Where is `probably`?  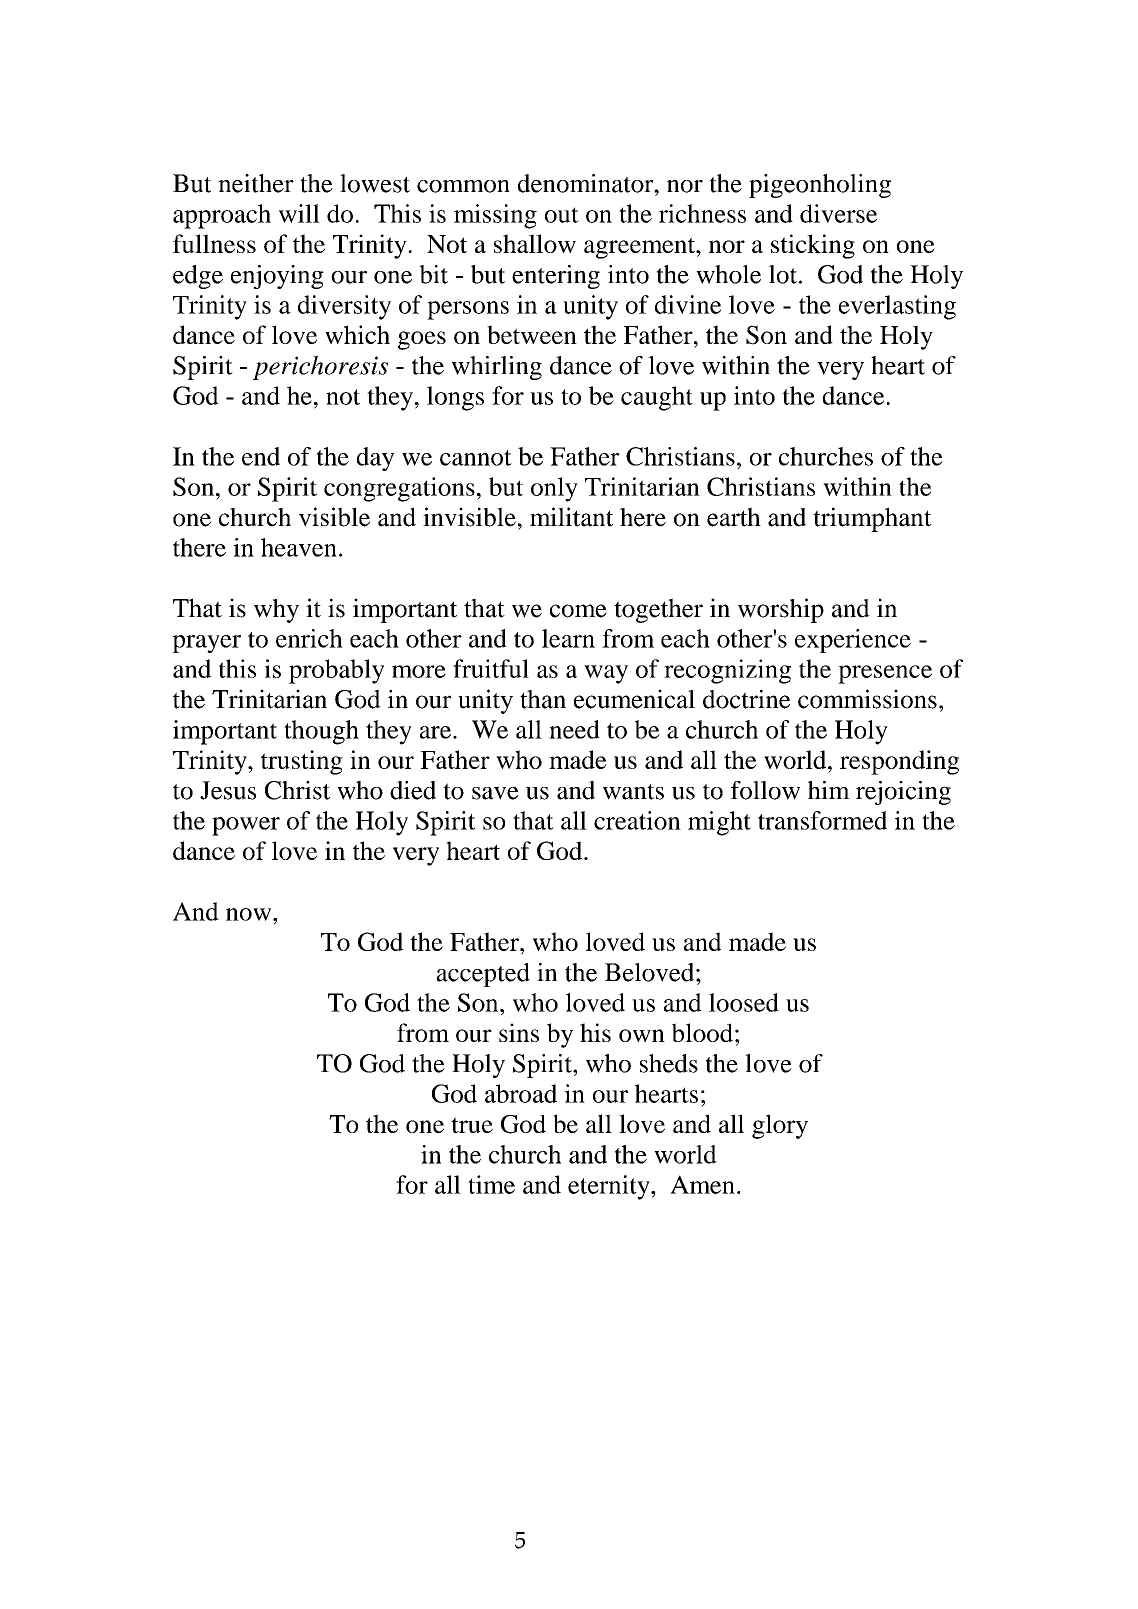 probably is located at coordinates (336, 671).
